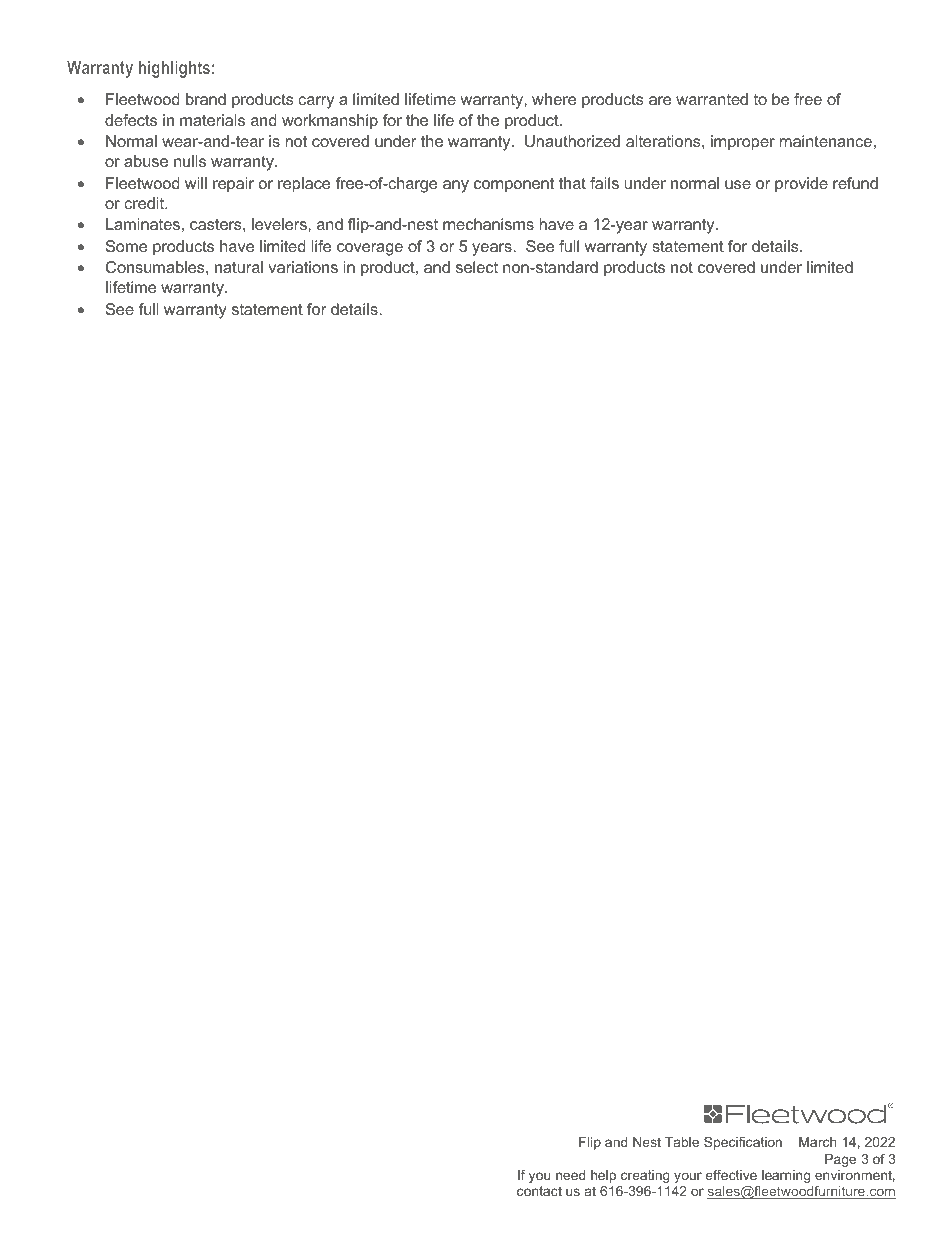 This screenshot has width=952, height=1233. I want to click on improper, so click(743, 143).
